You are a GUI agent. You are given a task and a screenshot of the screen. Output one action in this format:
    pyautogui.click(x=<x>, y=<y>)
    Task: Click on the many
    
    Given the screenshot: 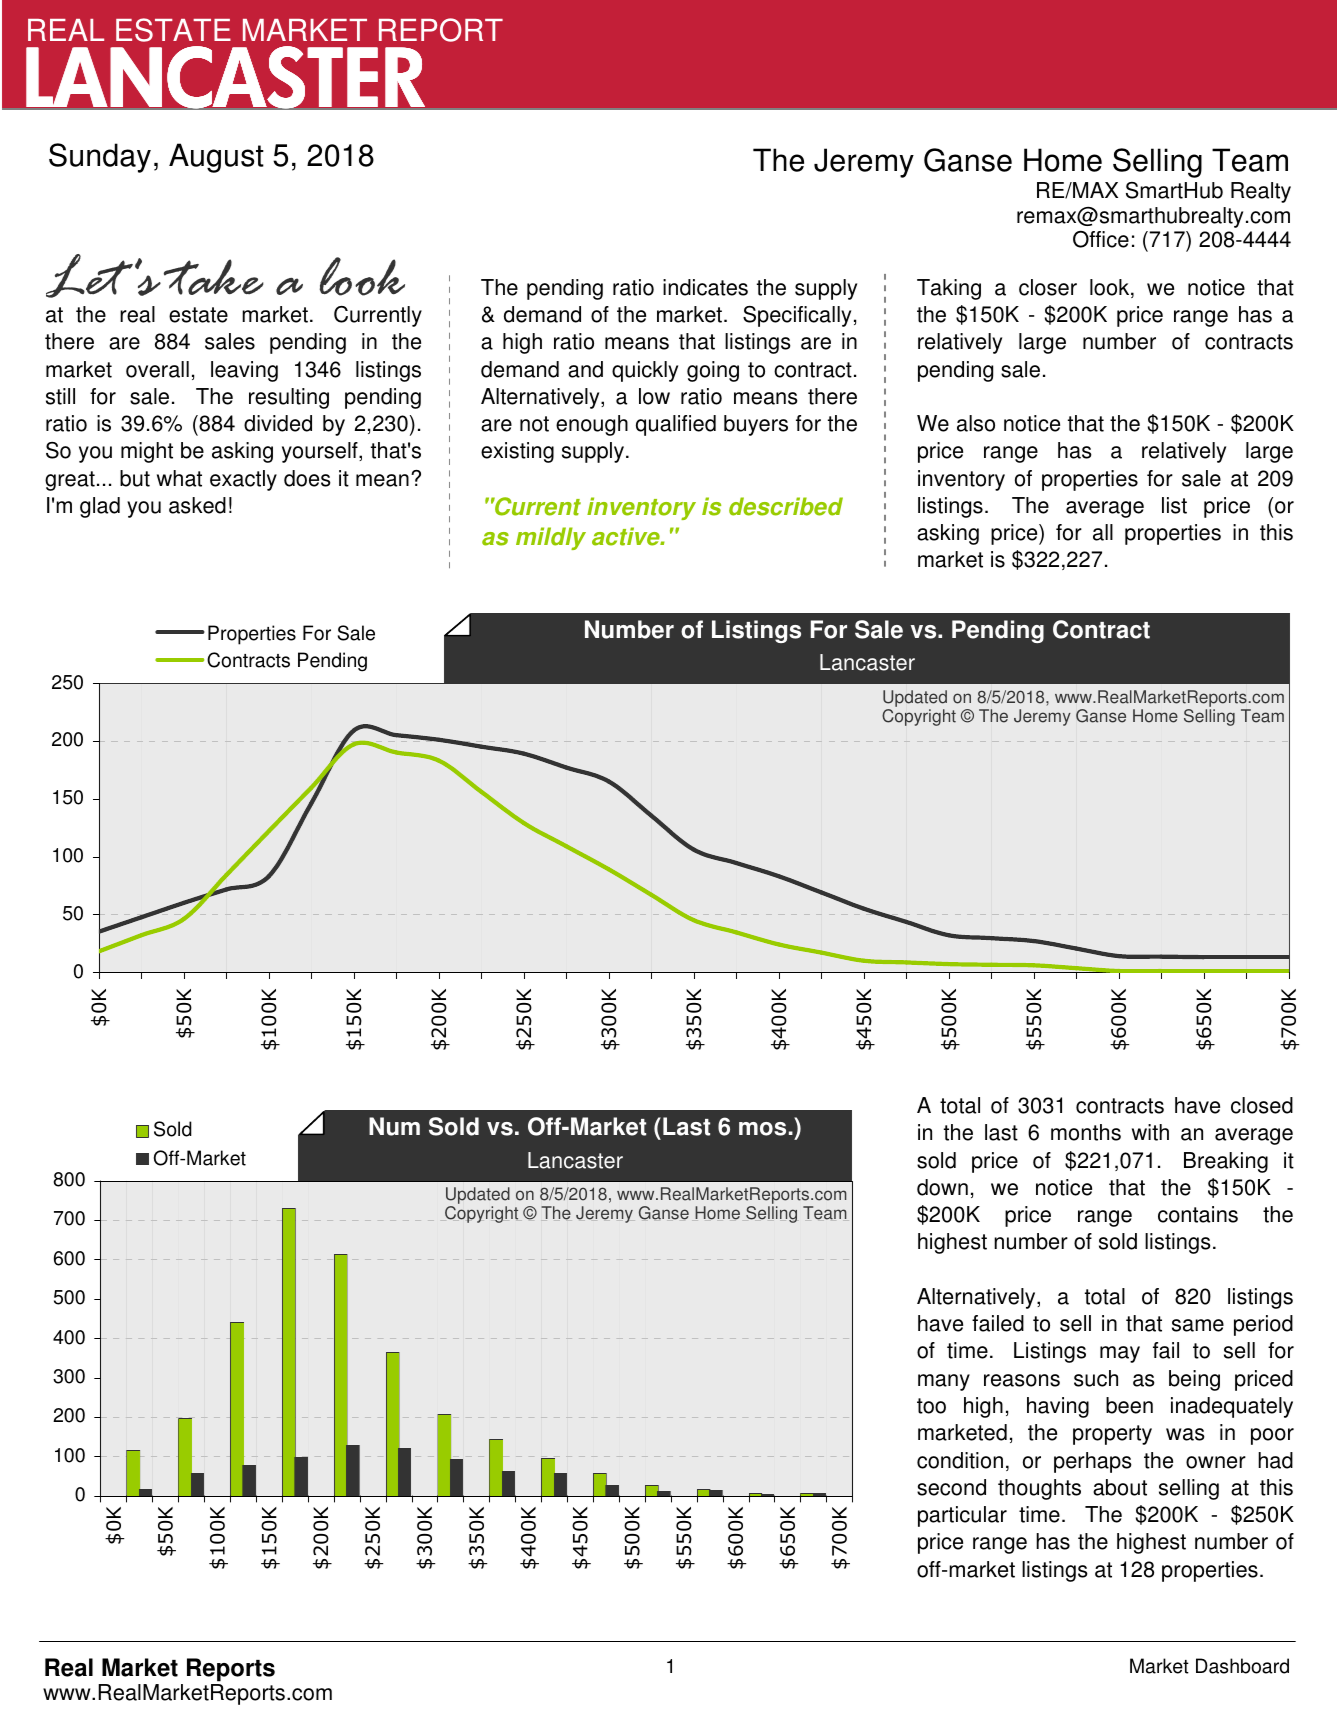 What is the action you would take?
    pyautogui.click(x=944, y=1382)
